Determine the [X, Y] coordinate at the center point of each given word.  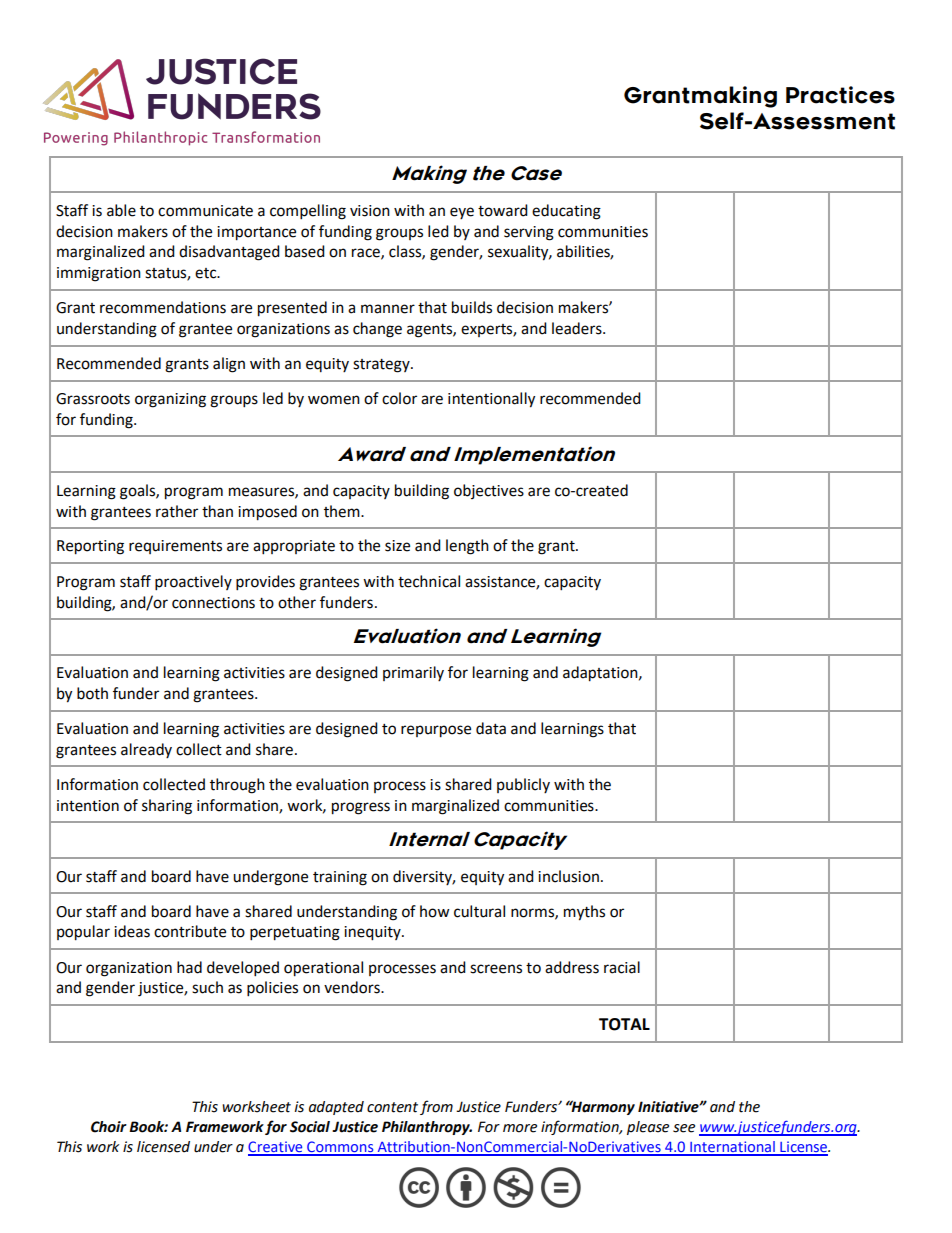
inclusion [568, 876]
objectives [489, 491]
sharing [167, 807]
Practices [840, 95]
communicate [205, 211]
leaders [578, 328]
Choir [109, 1127]
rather [177, 511]
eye [462, 213]
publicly [523, 785]
